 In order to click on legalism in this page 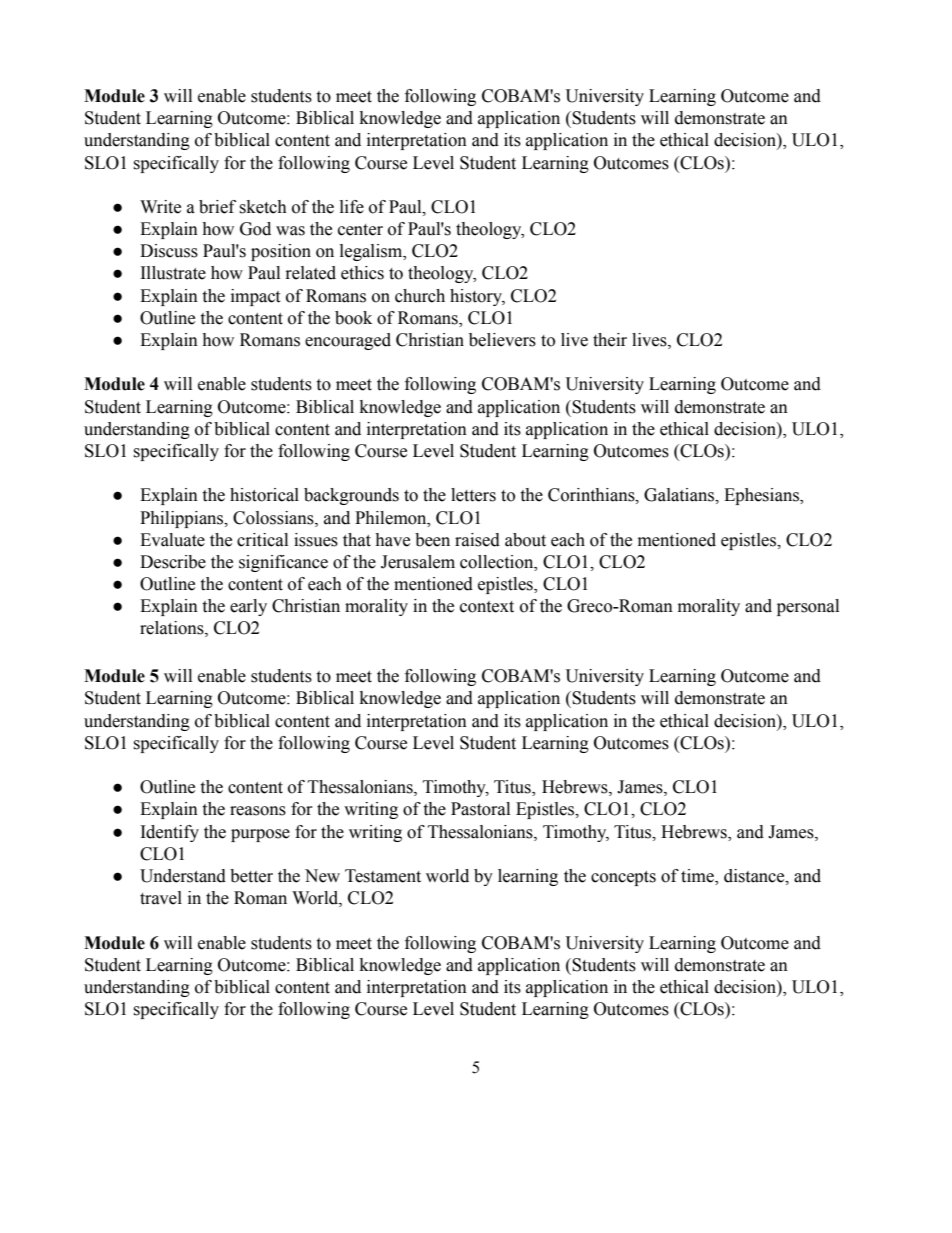, I will do `click(372, 252)`.
